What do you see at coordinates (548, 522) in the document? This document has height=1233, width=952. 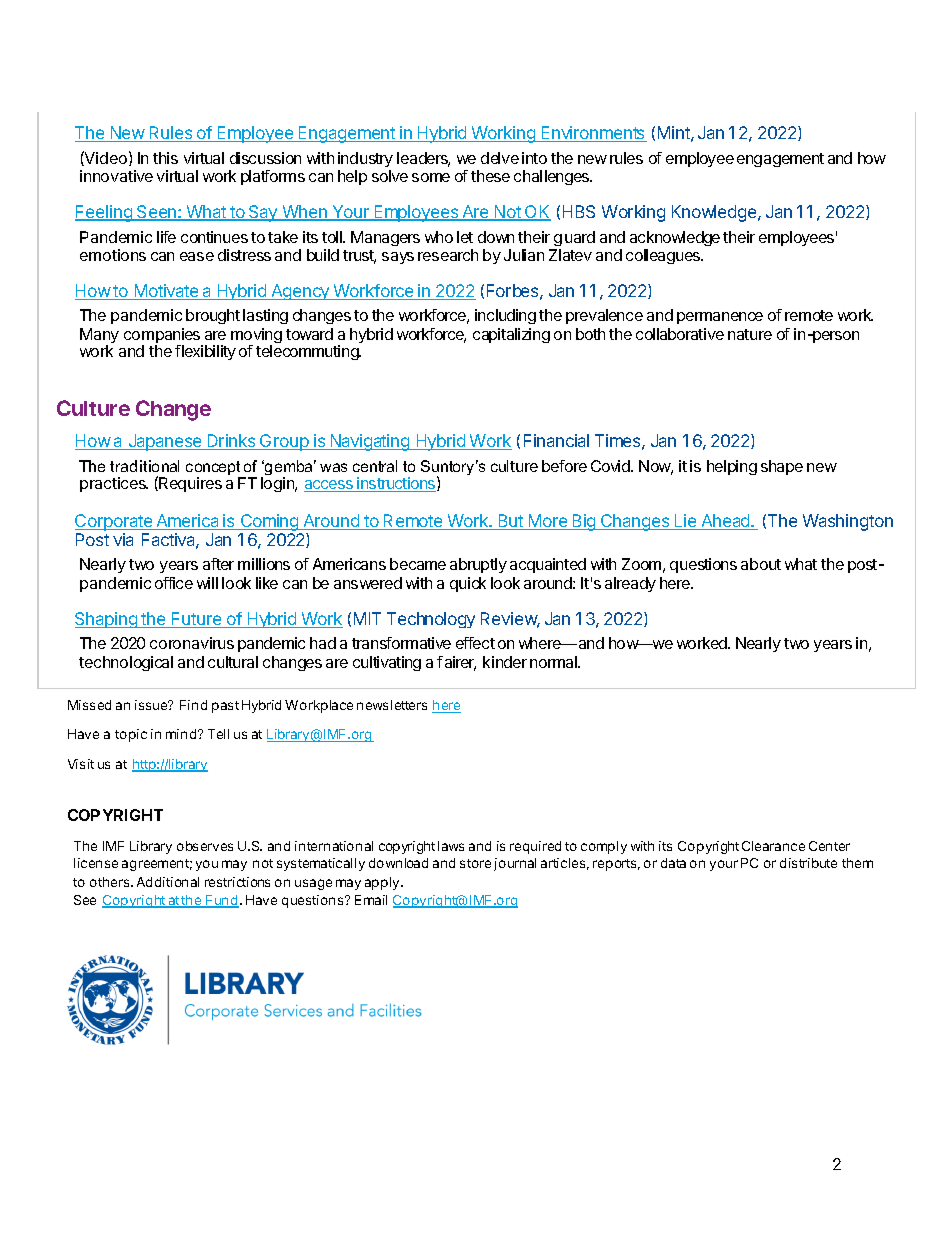 I see `More` at bounding box center [548, 522].
